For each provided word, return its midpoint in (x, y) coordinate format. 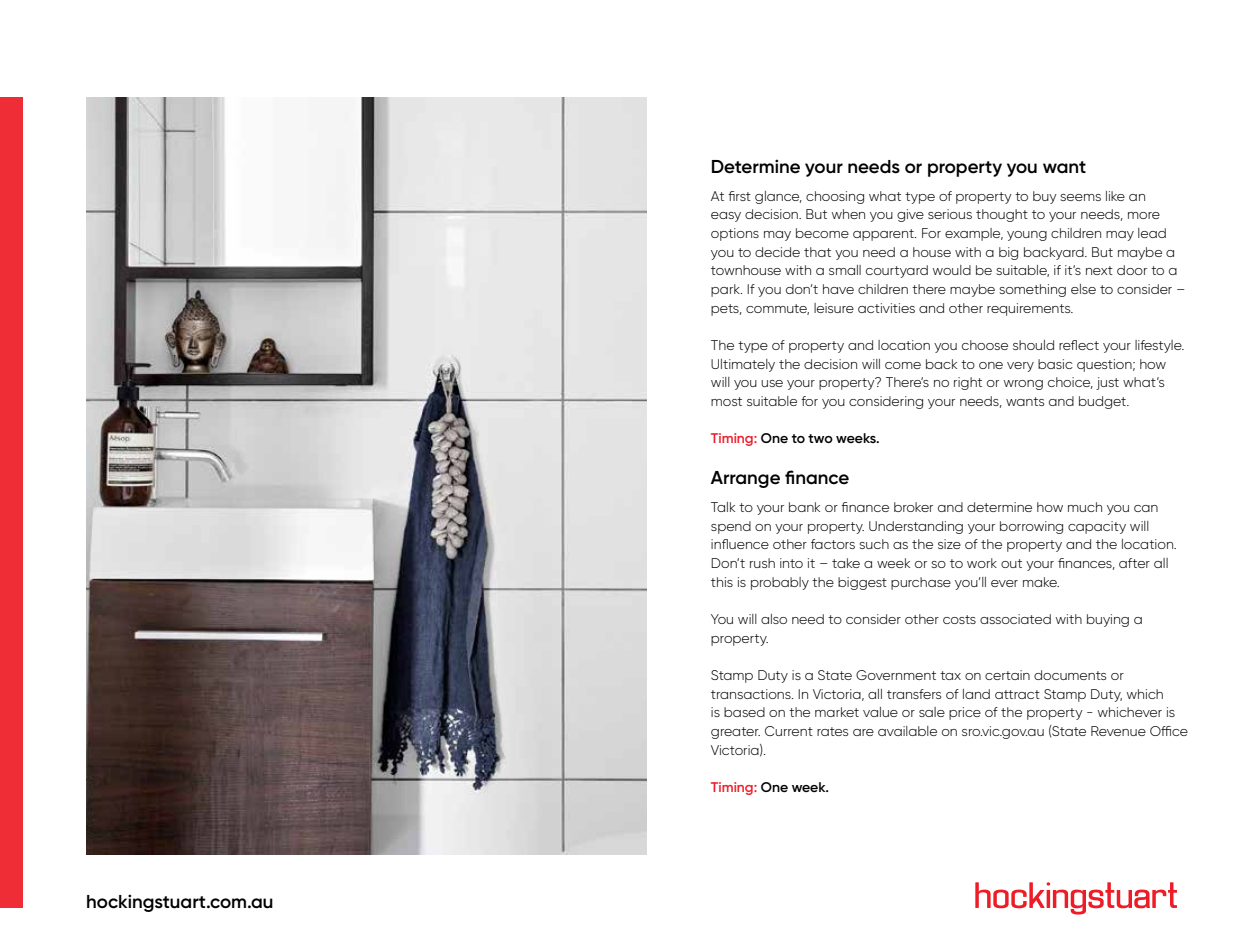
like (1115, 196)
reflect (1079, 345)
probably (780, 583)
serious (950, 214)
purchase (921, 583)
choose (985, 345)
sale (932, 712)
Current (789, 731)
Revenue (1118, 731)
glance (778, 197)
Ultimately (743, 365)
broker (913, 507)
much (1085, 507)
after (1134, 563)
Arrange (745, 479)
